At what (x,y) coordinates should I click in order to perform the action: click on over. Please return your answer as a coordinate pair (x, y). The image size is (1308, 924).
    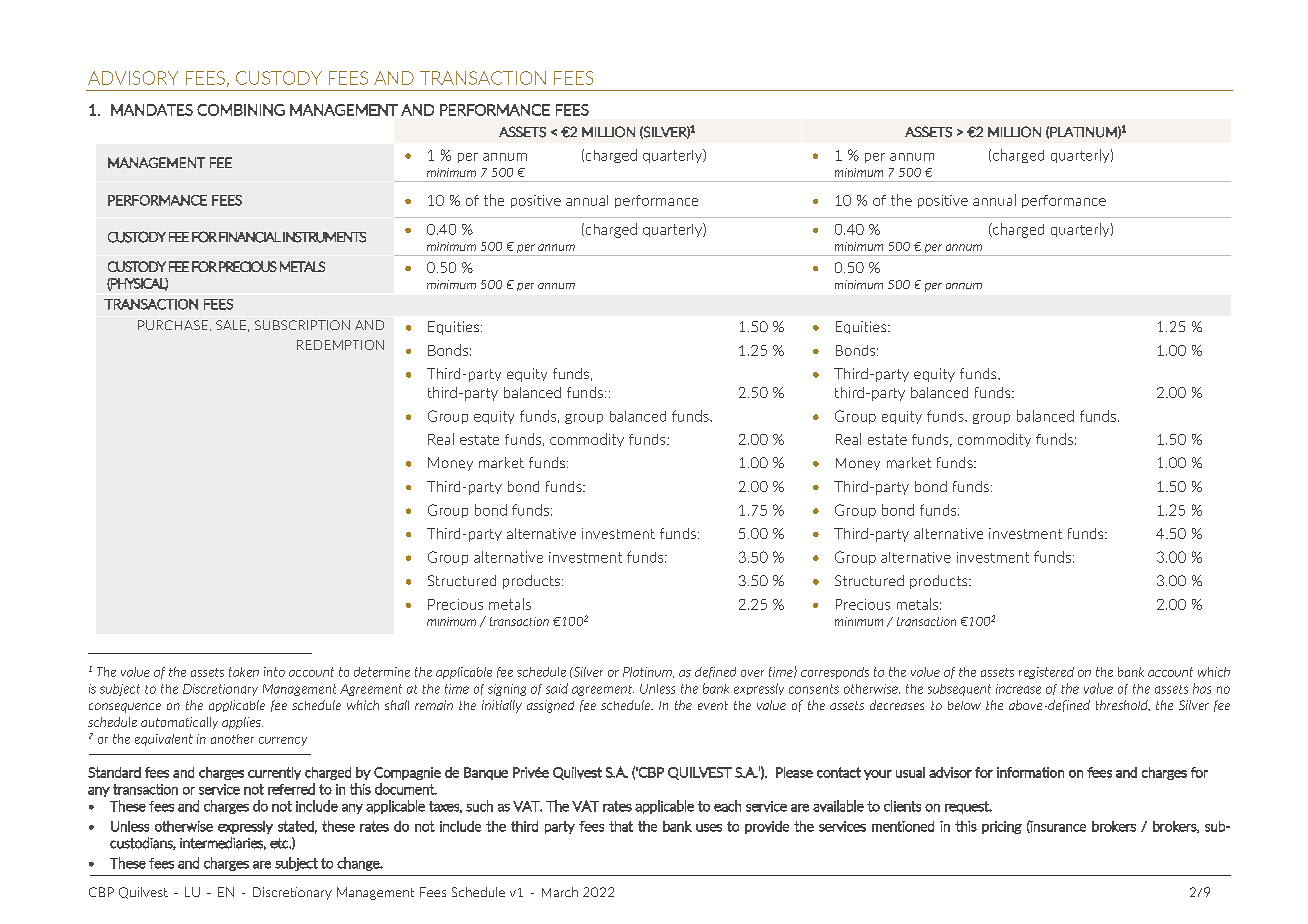
    Looking at the image, I should click on (752, 673).
